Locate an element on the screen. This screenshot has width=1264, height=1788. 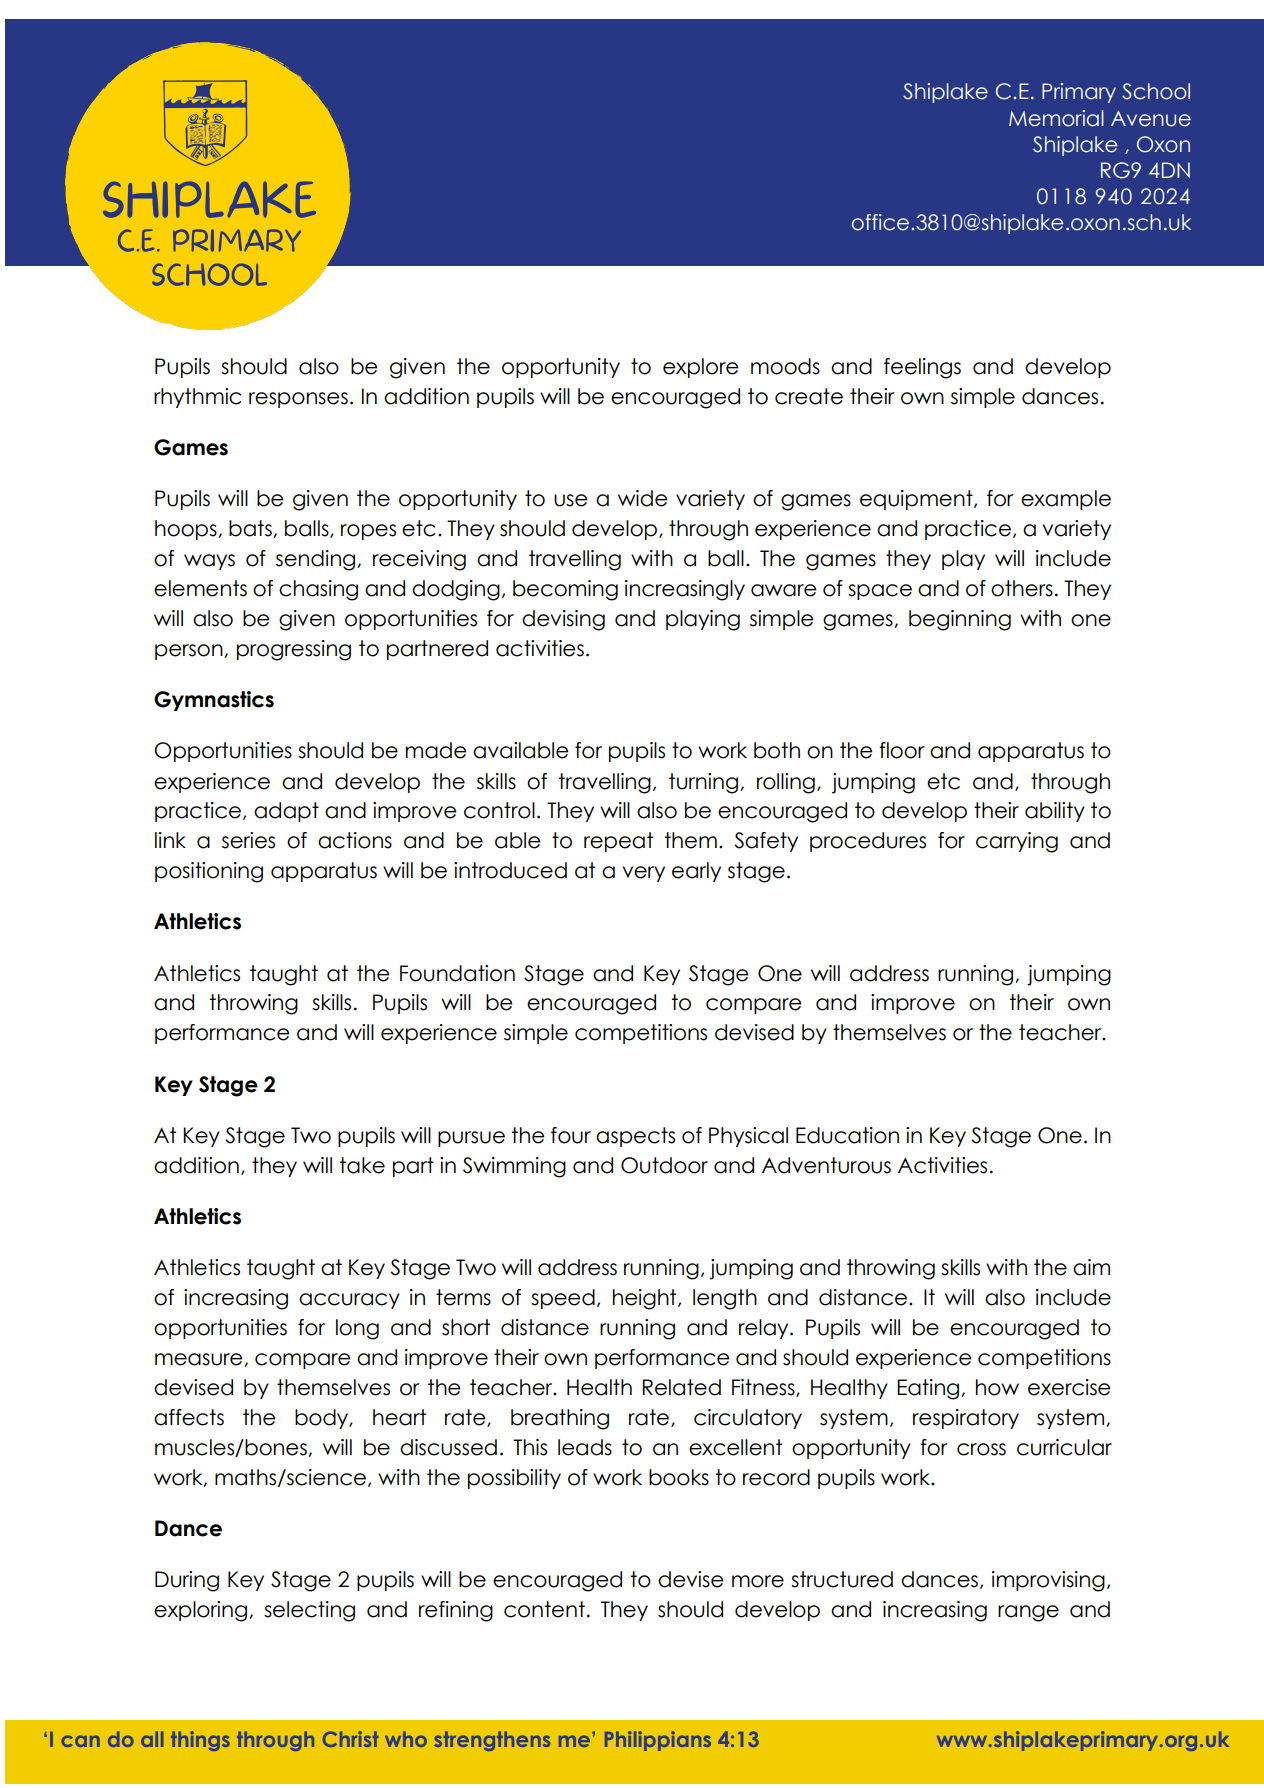
example is located at coordinates (1066, 500).
